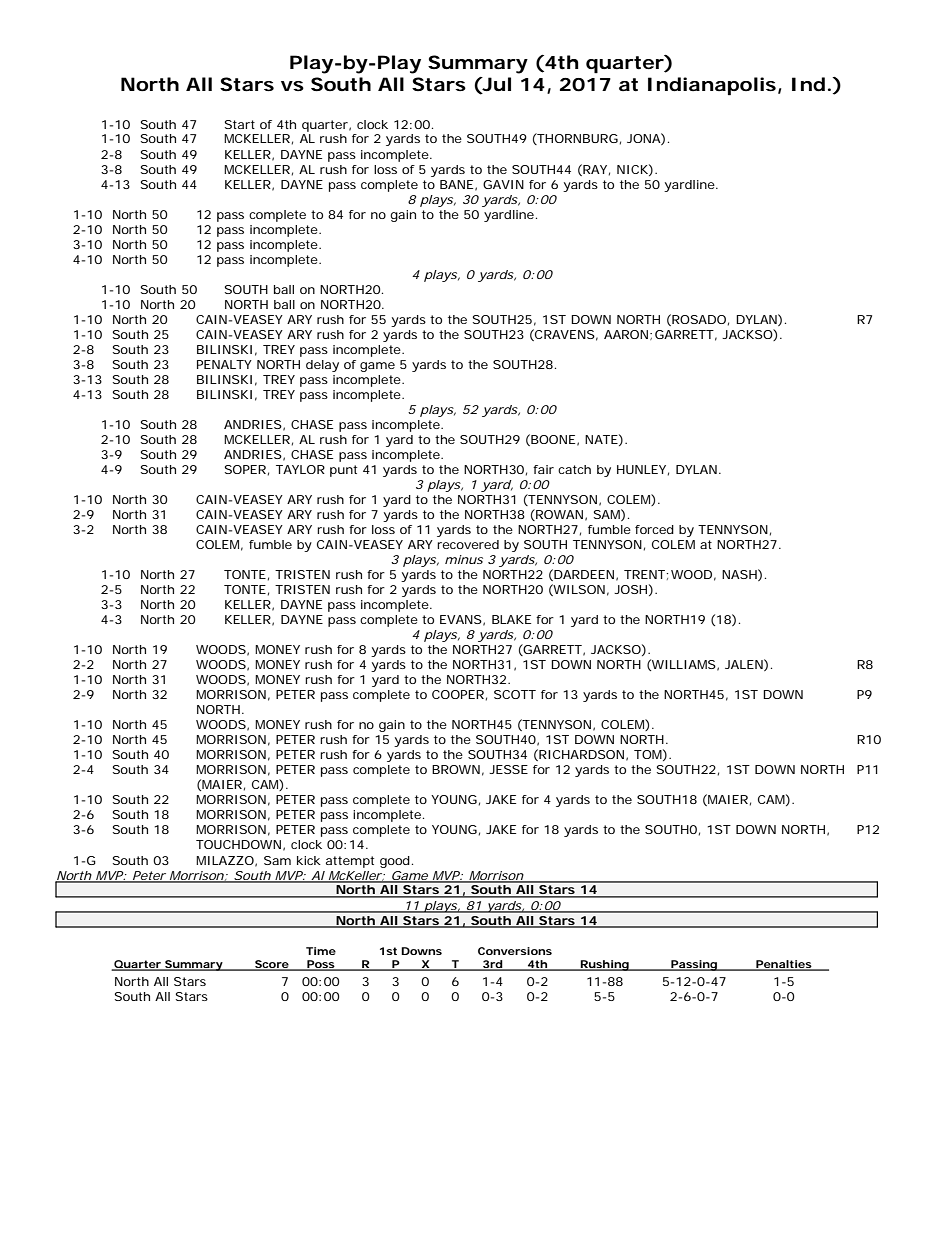 The image size is (952, 1233). I want to click on delay, so click(322, 366).
